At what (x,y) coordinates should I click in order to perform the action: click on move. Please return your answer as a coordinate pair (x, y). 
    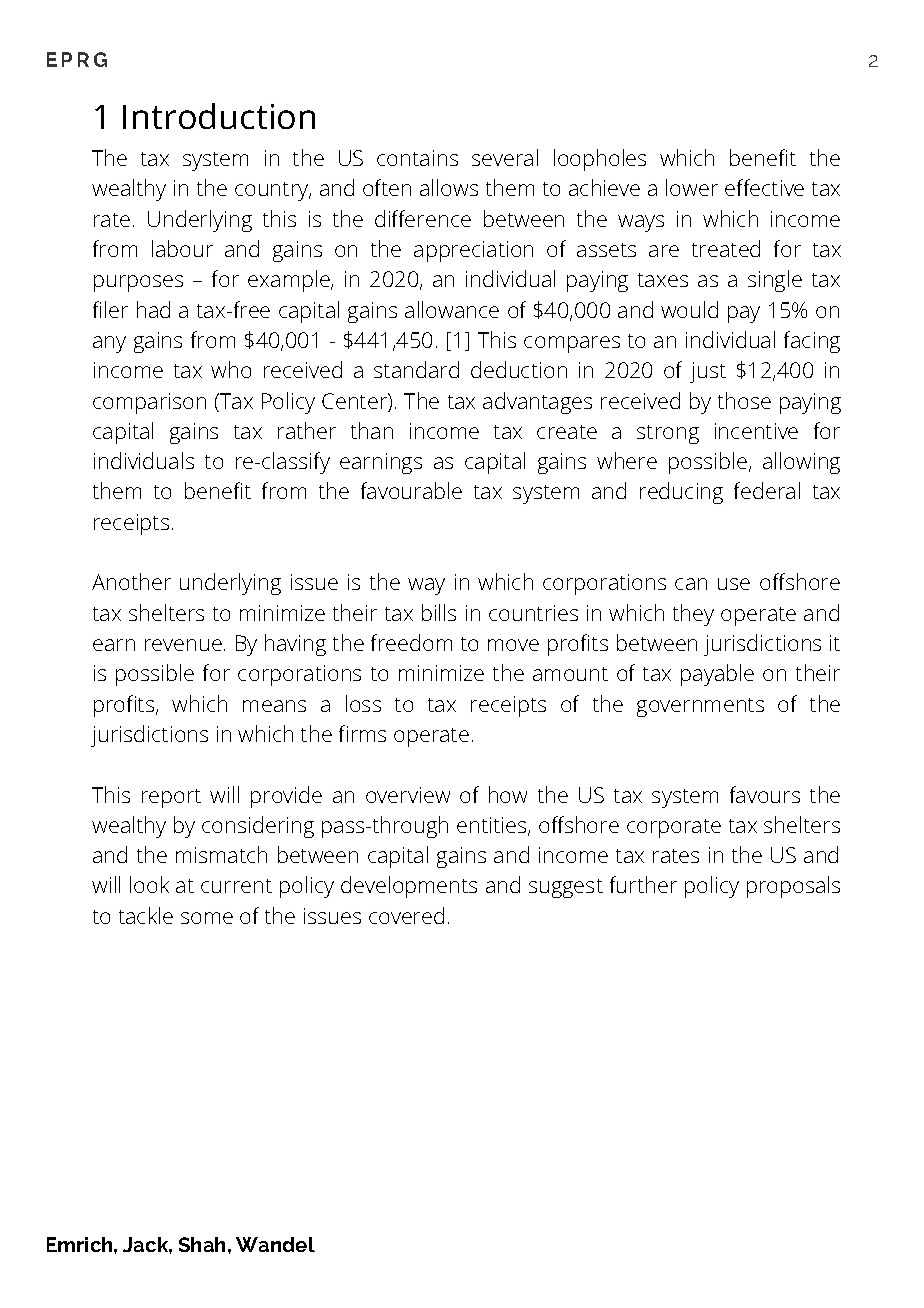
    Looking at the image, I should click on (513, 645).
